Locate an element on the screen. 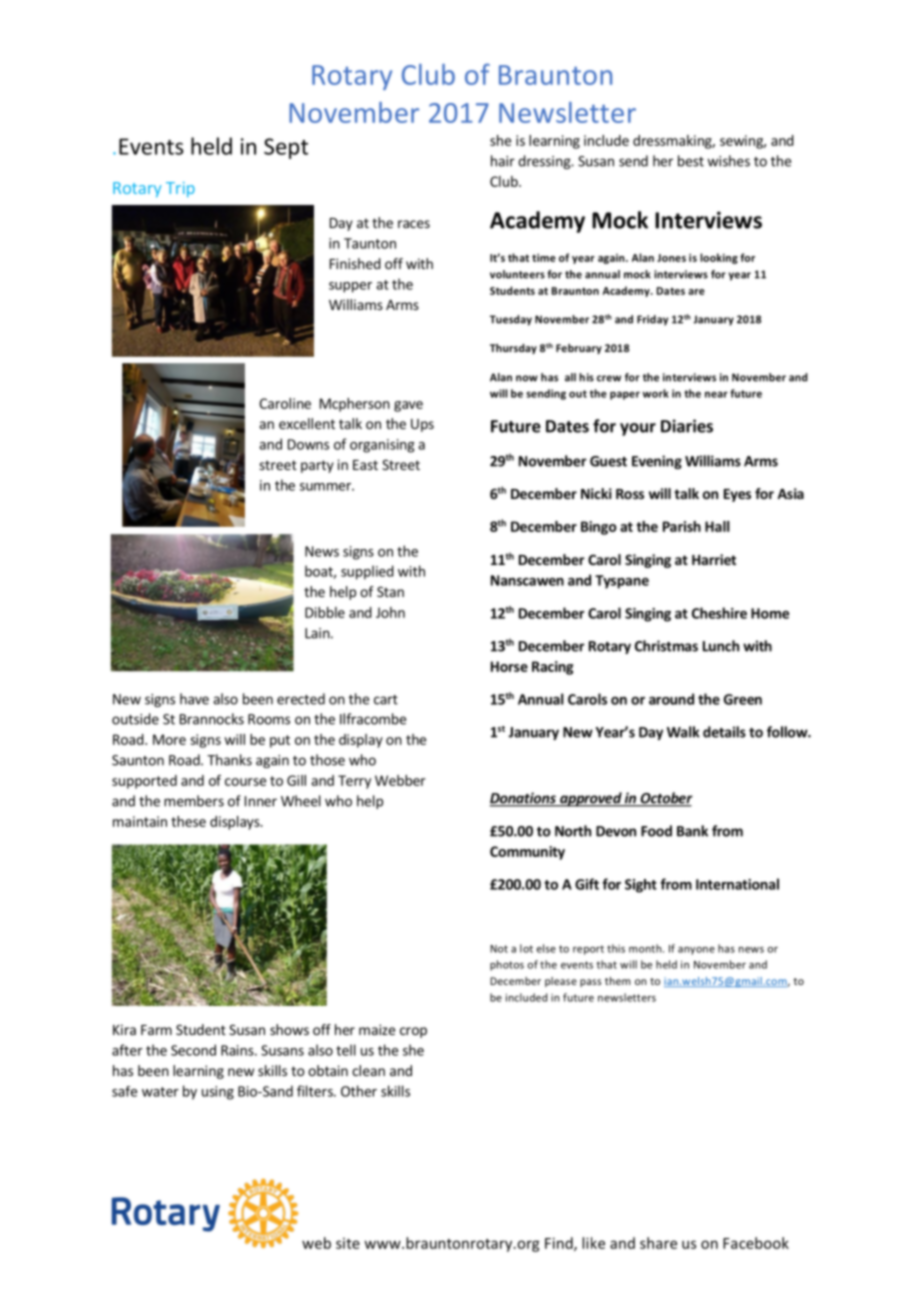 The image size is (924, 1308). hair is located at coordinates (503, 161).
